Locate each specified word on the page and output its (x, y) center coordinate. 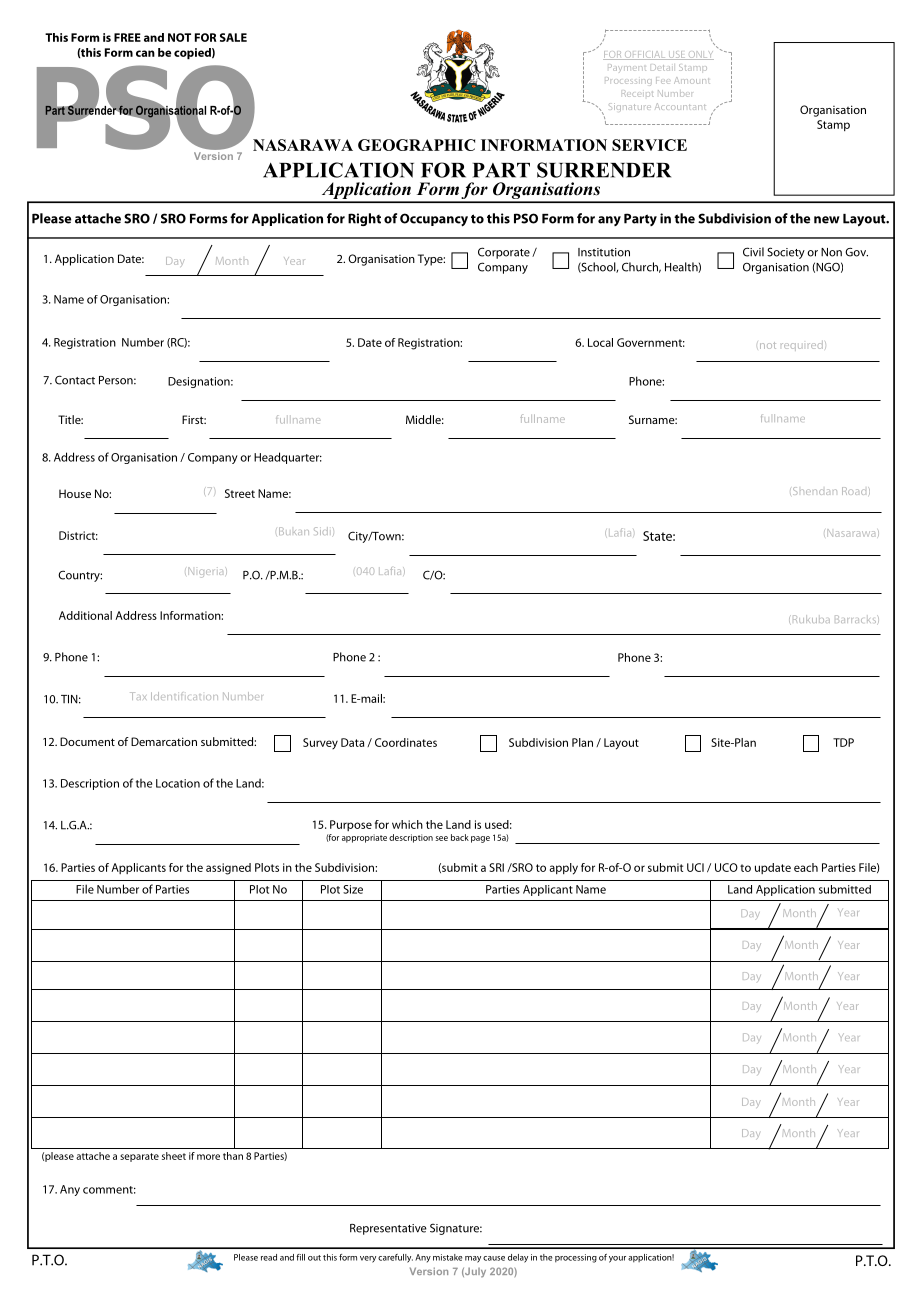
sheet (174, 1156)
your (617, 1259)
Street (240, 493)
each (806, 867)
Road (855, 491)
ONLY (700, 55)
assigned (228, 869)
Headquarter (288, 458)
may (473, 1259)
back (460, 837)
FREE (127, 37)
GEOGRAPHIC (416, 145)
